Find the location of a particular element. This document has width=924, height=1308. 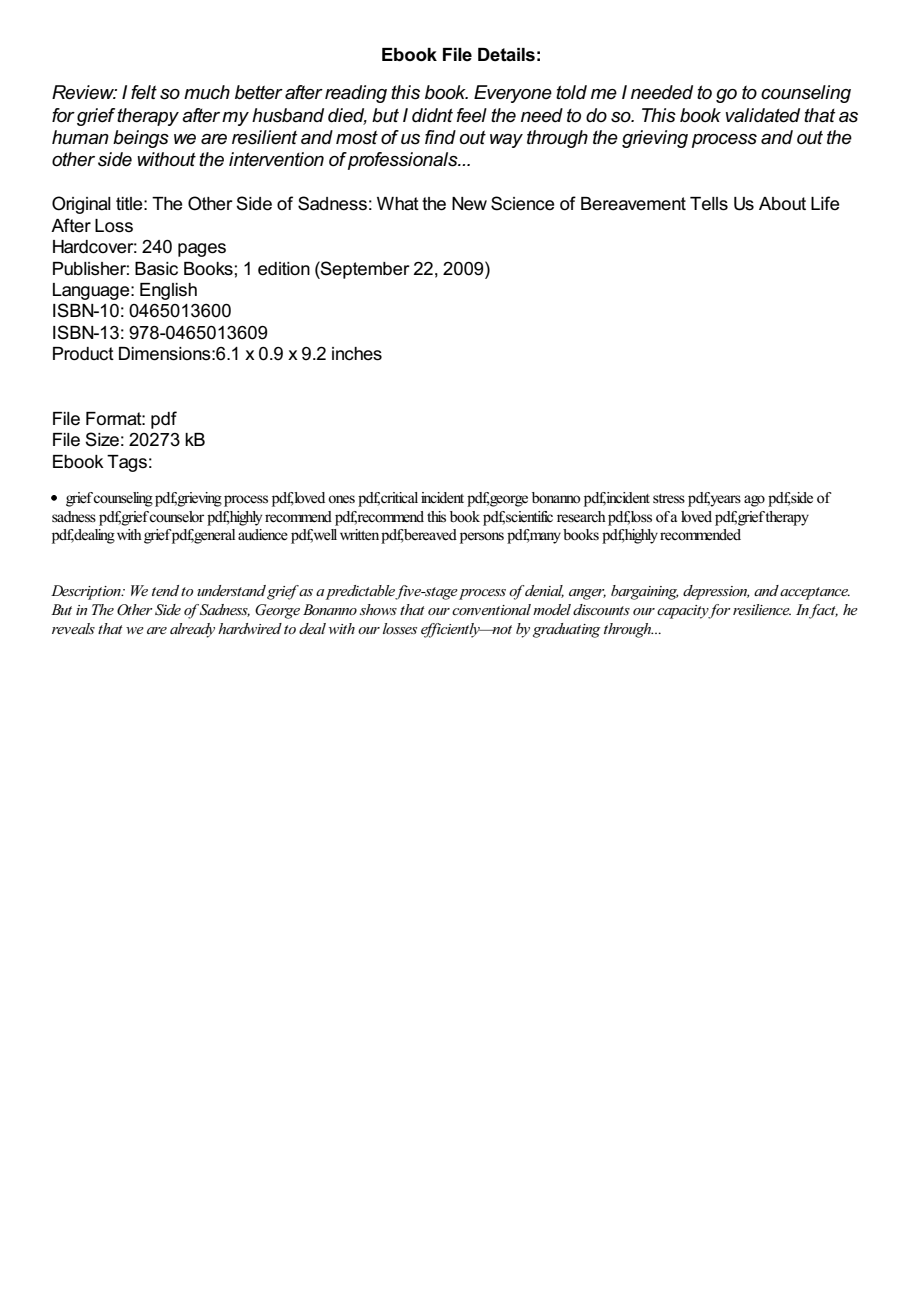

Tells is located at coordinates (709, 204).
